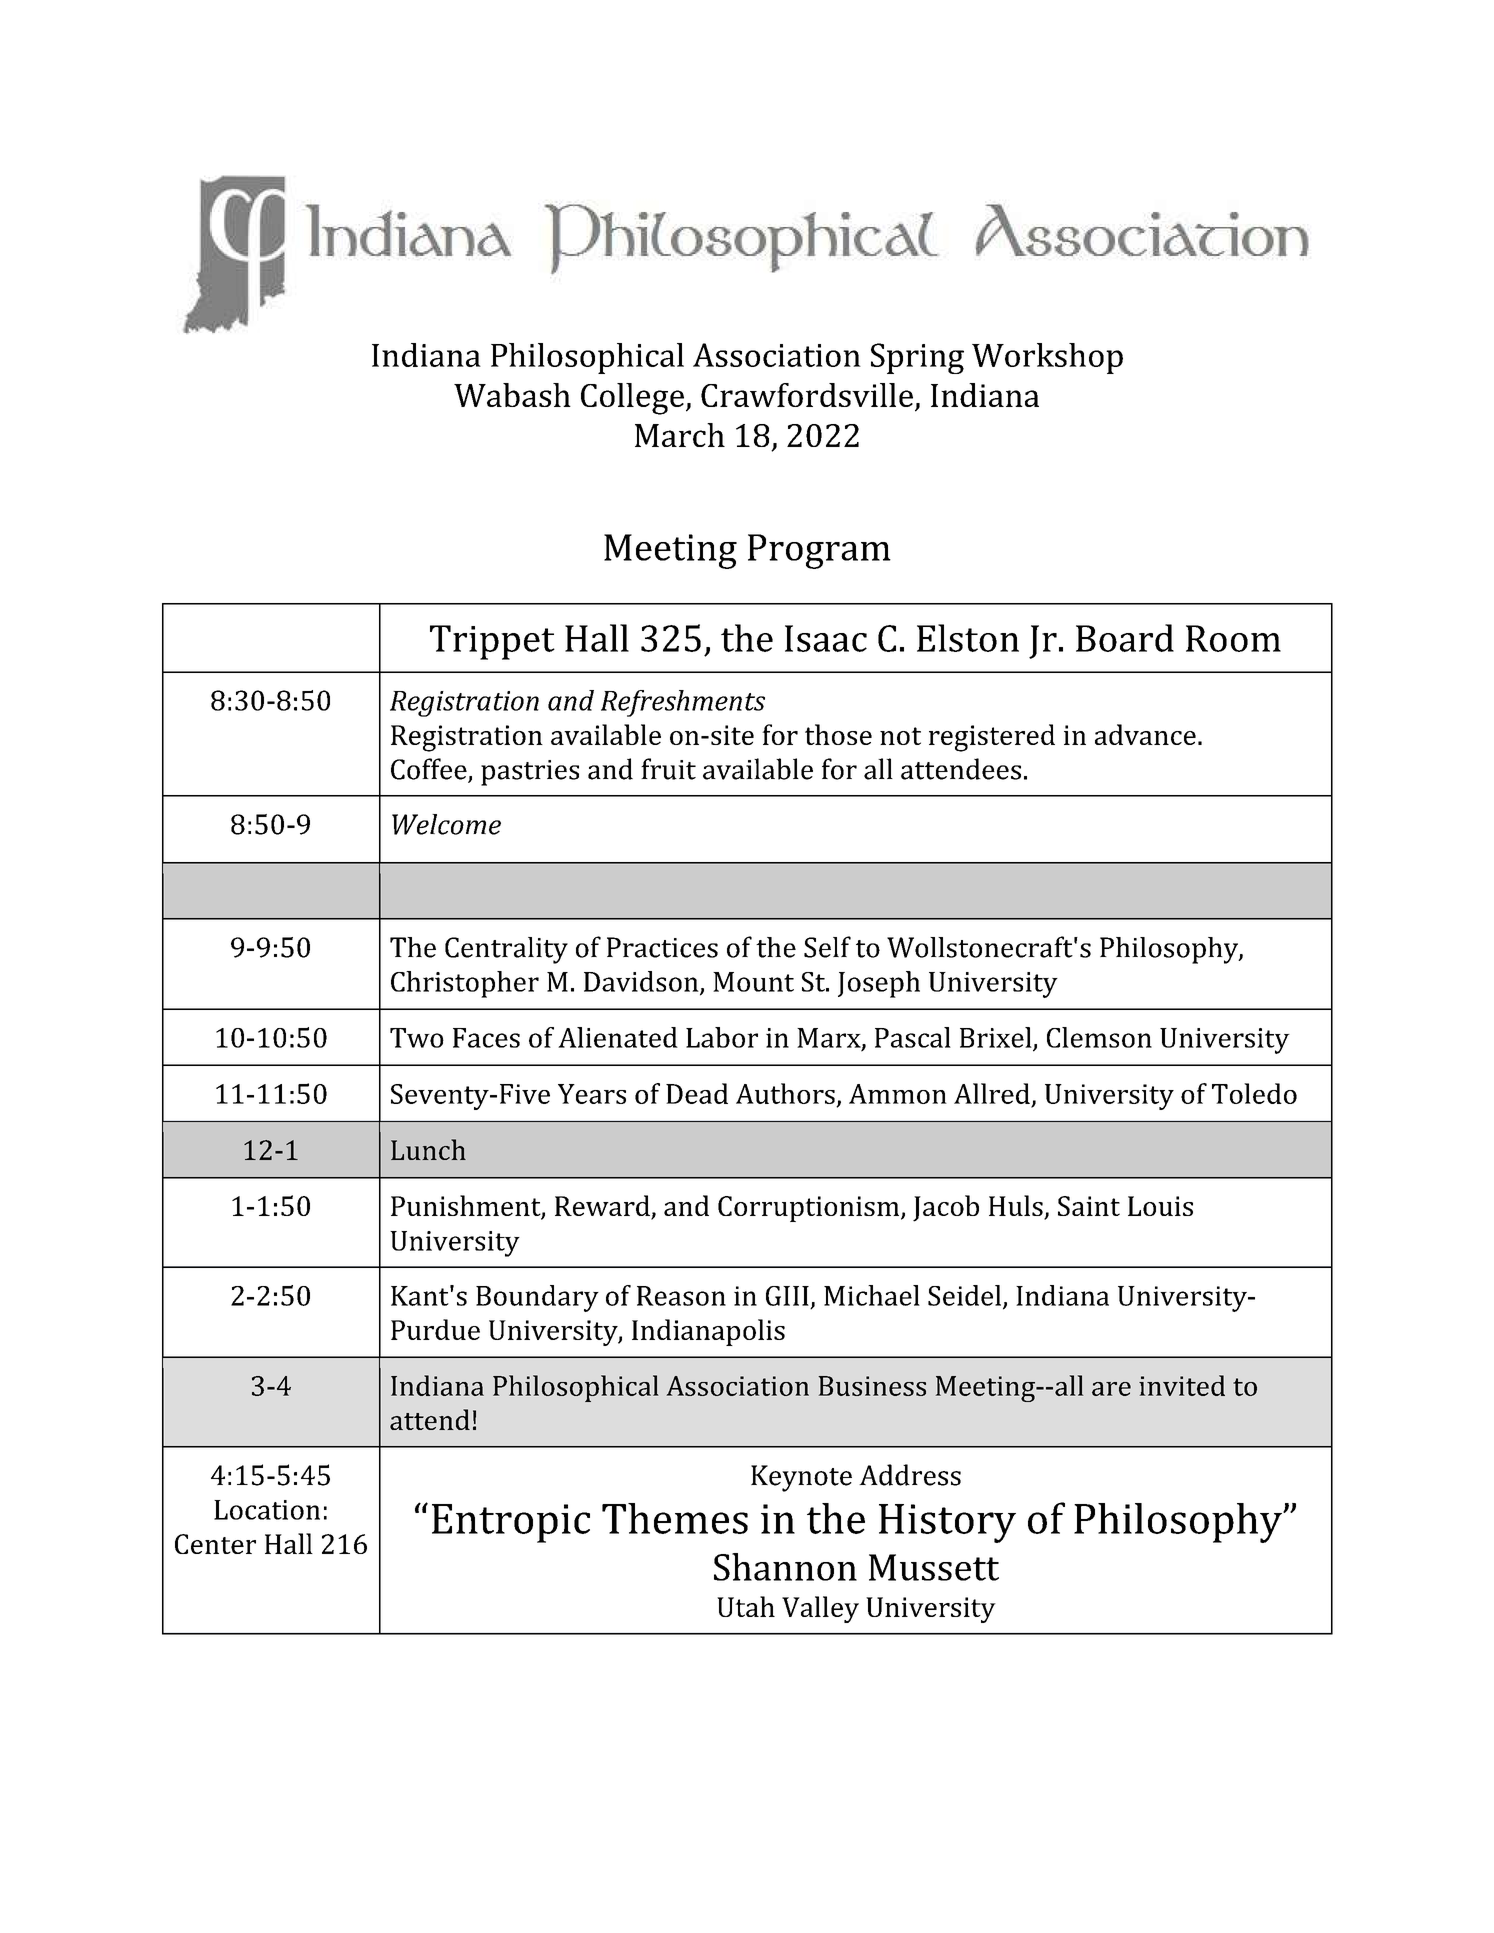 Image resolution: width=1494 pixels, height=1933 pixels. I want to click on advance, so click(1145, 734).
